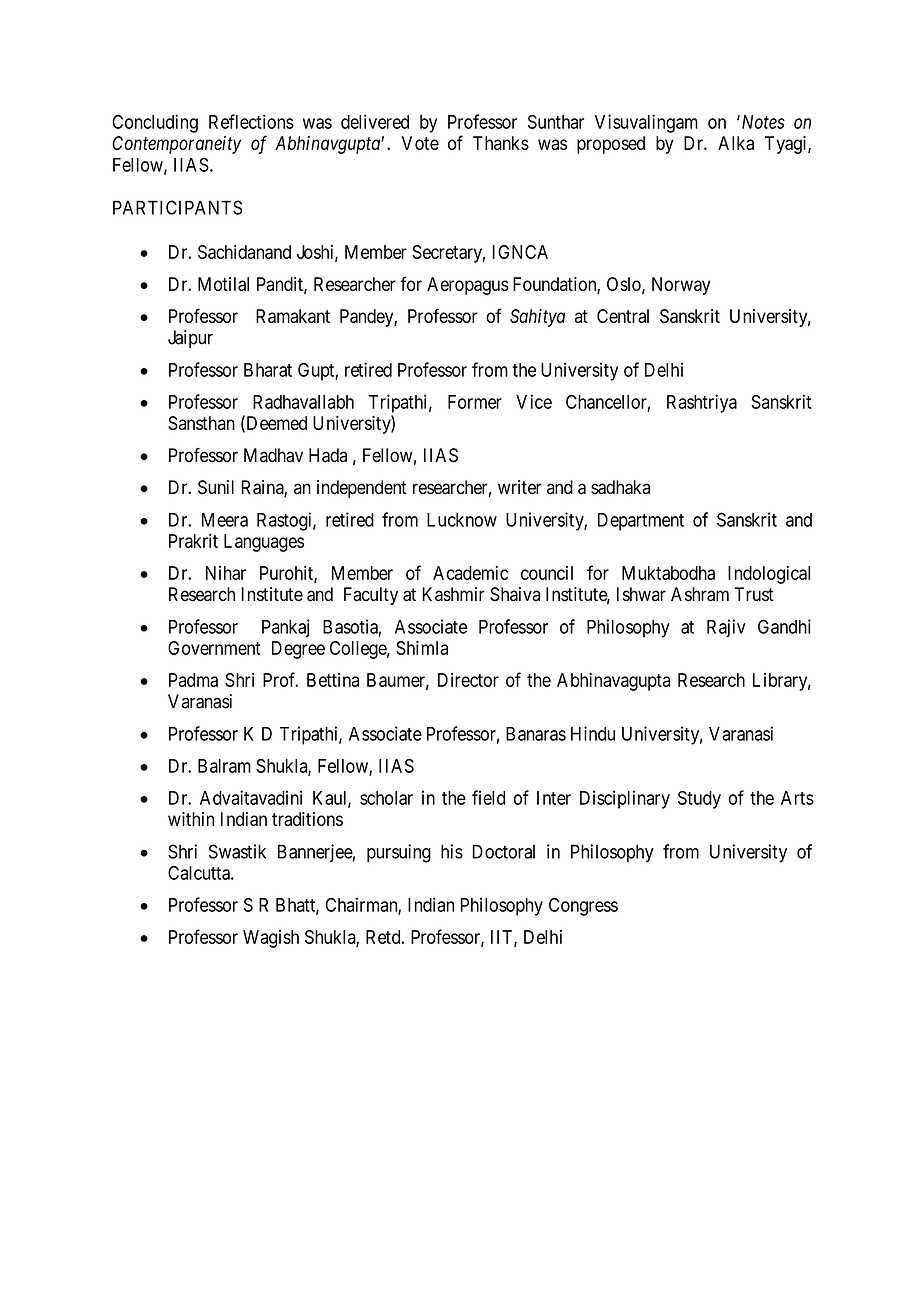 The height and width of the image is (1308, 924). I want to click on Study, so click(699, 800).
